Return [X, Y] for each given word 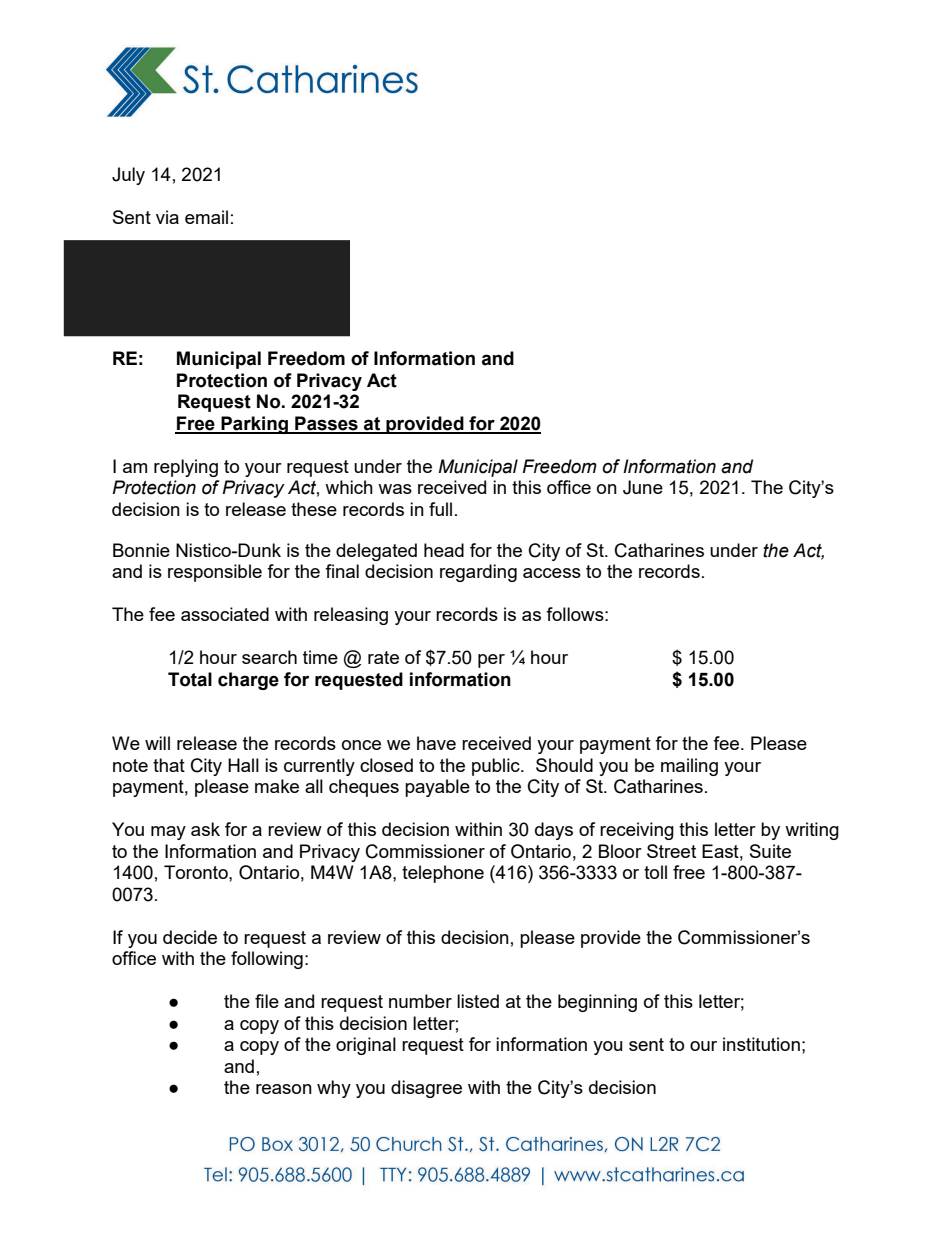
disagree [426, 1089]
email [206, 217]
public [497, 767]
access [552, 573]
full [440, 509]
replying [186, 468]
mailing [689, 767]
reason [284, 1089]
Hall [243, 765]
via [167, 217]
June [643, 487]
